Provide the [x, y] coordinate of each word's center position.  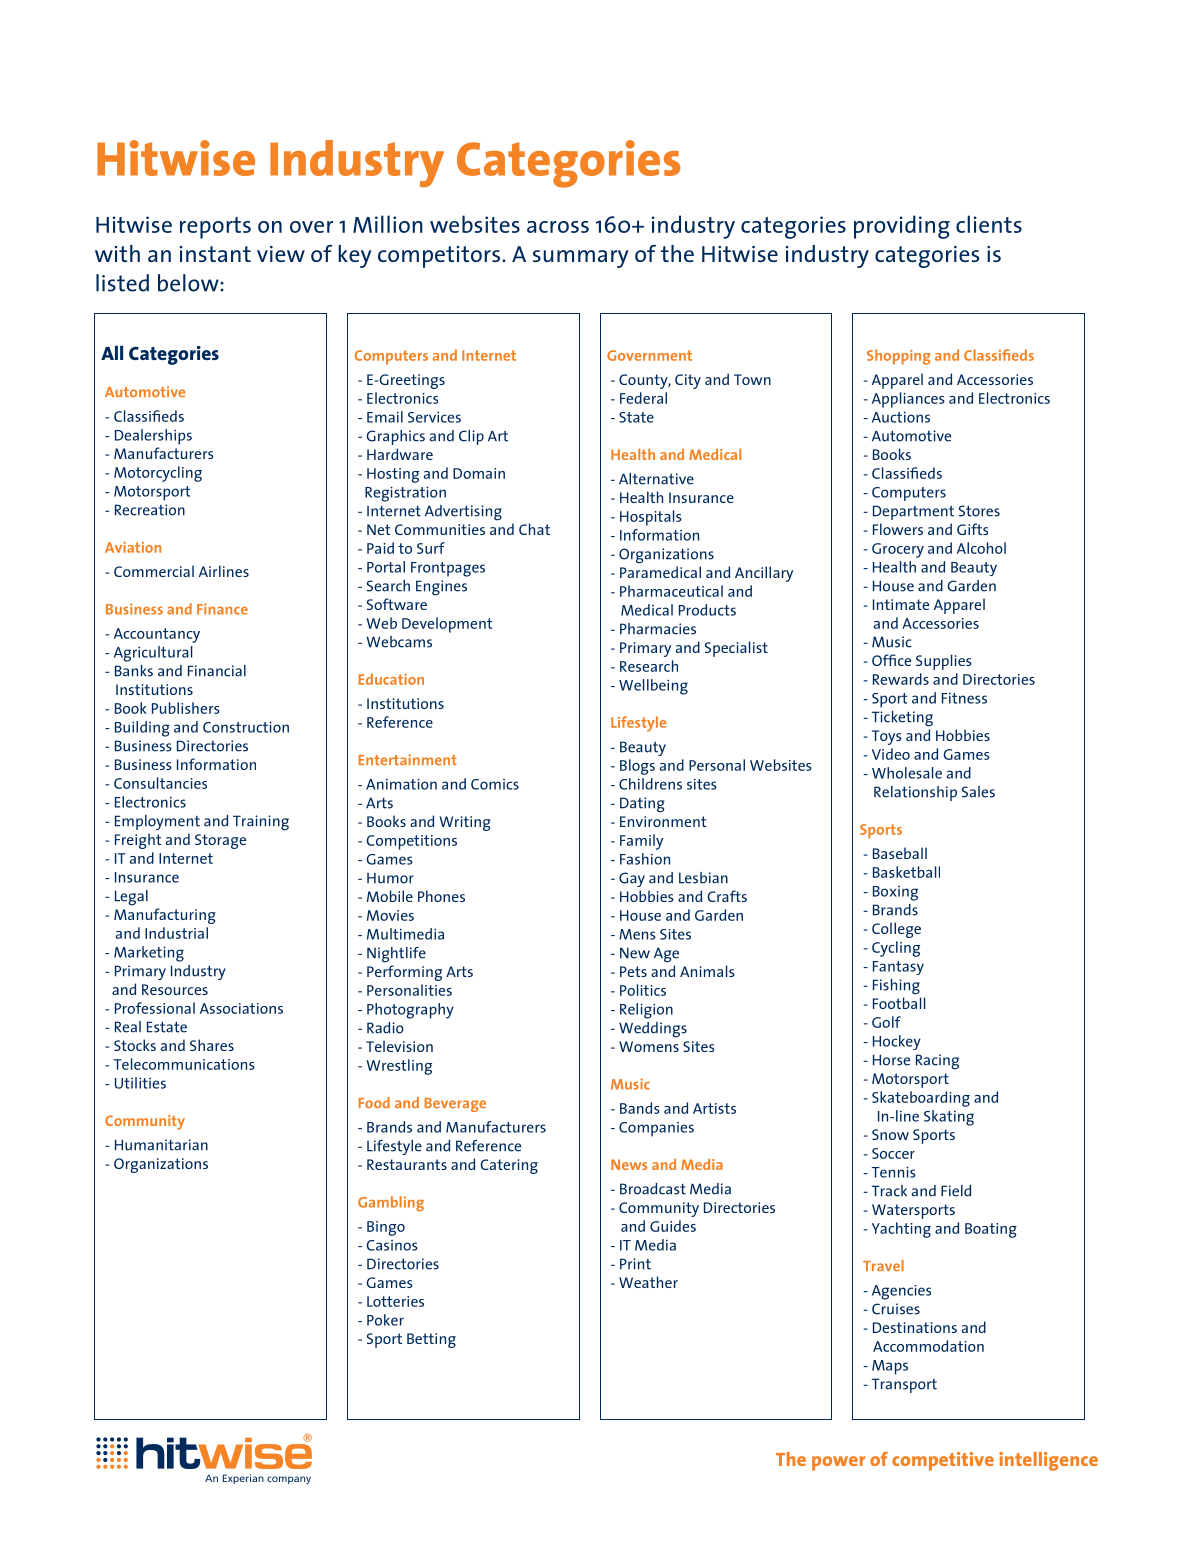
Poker [385, 1320]
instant [215, 254]
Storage [220, 841]
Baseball [900, 853]
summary [581, 259]
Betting [431, 1340]
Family [641, 842]
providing [902, 227]
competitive [943, 1461]
